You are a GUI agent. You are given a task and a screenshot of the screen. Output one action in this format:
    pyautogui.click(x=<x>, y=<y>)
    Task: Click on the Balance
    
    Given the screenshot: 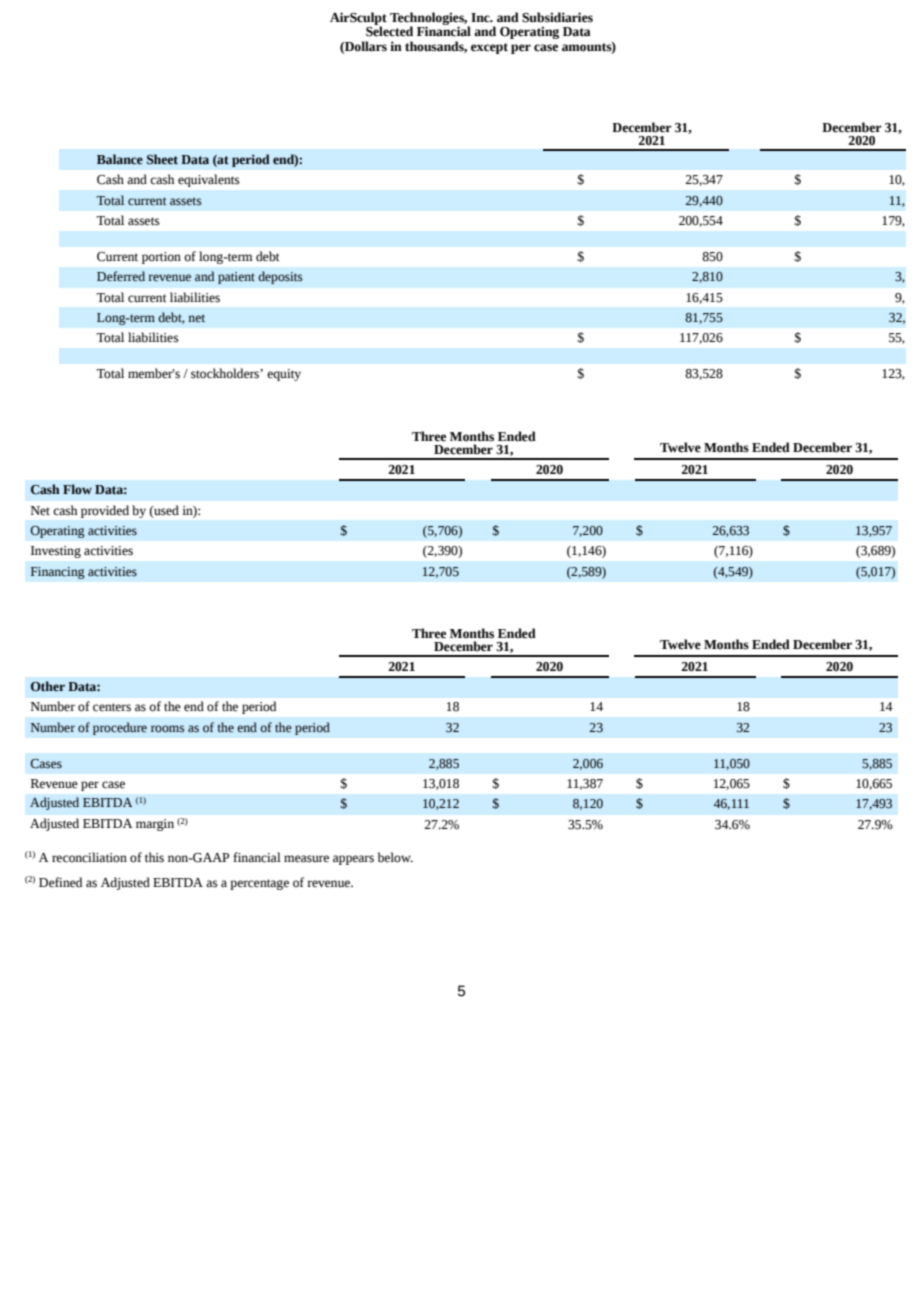 What is the action you would take?
    pyautogui.click(x=120, y=159)
